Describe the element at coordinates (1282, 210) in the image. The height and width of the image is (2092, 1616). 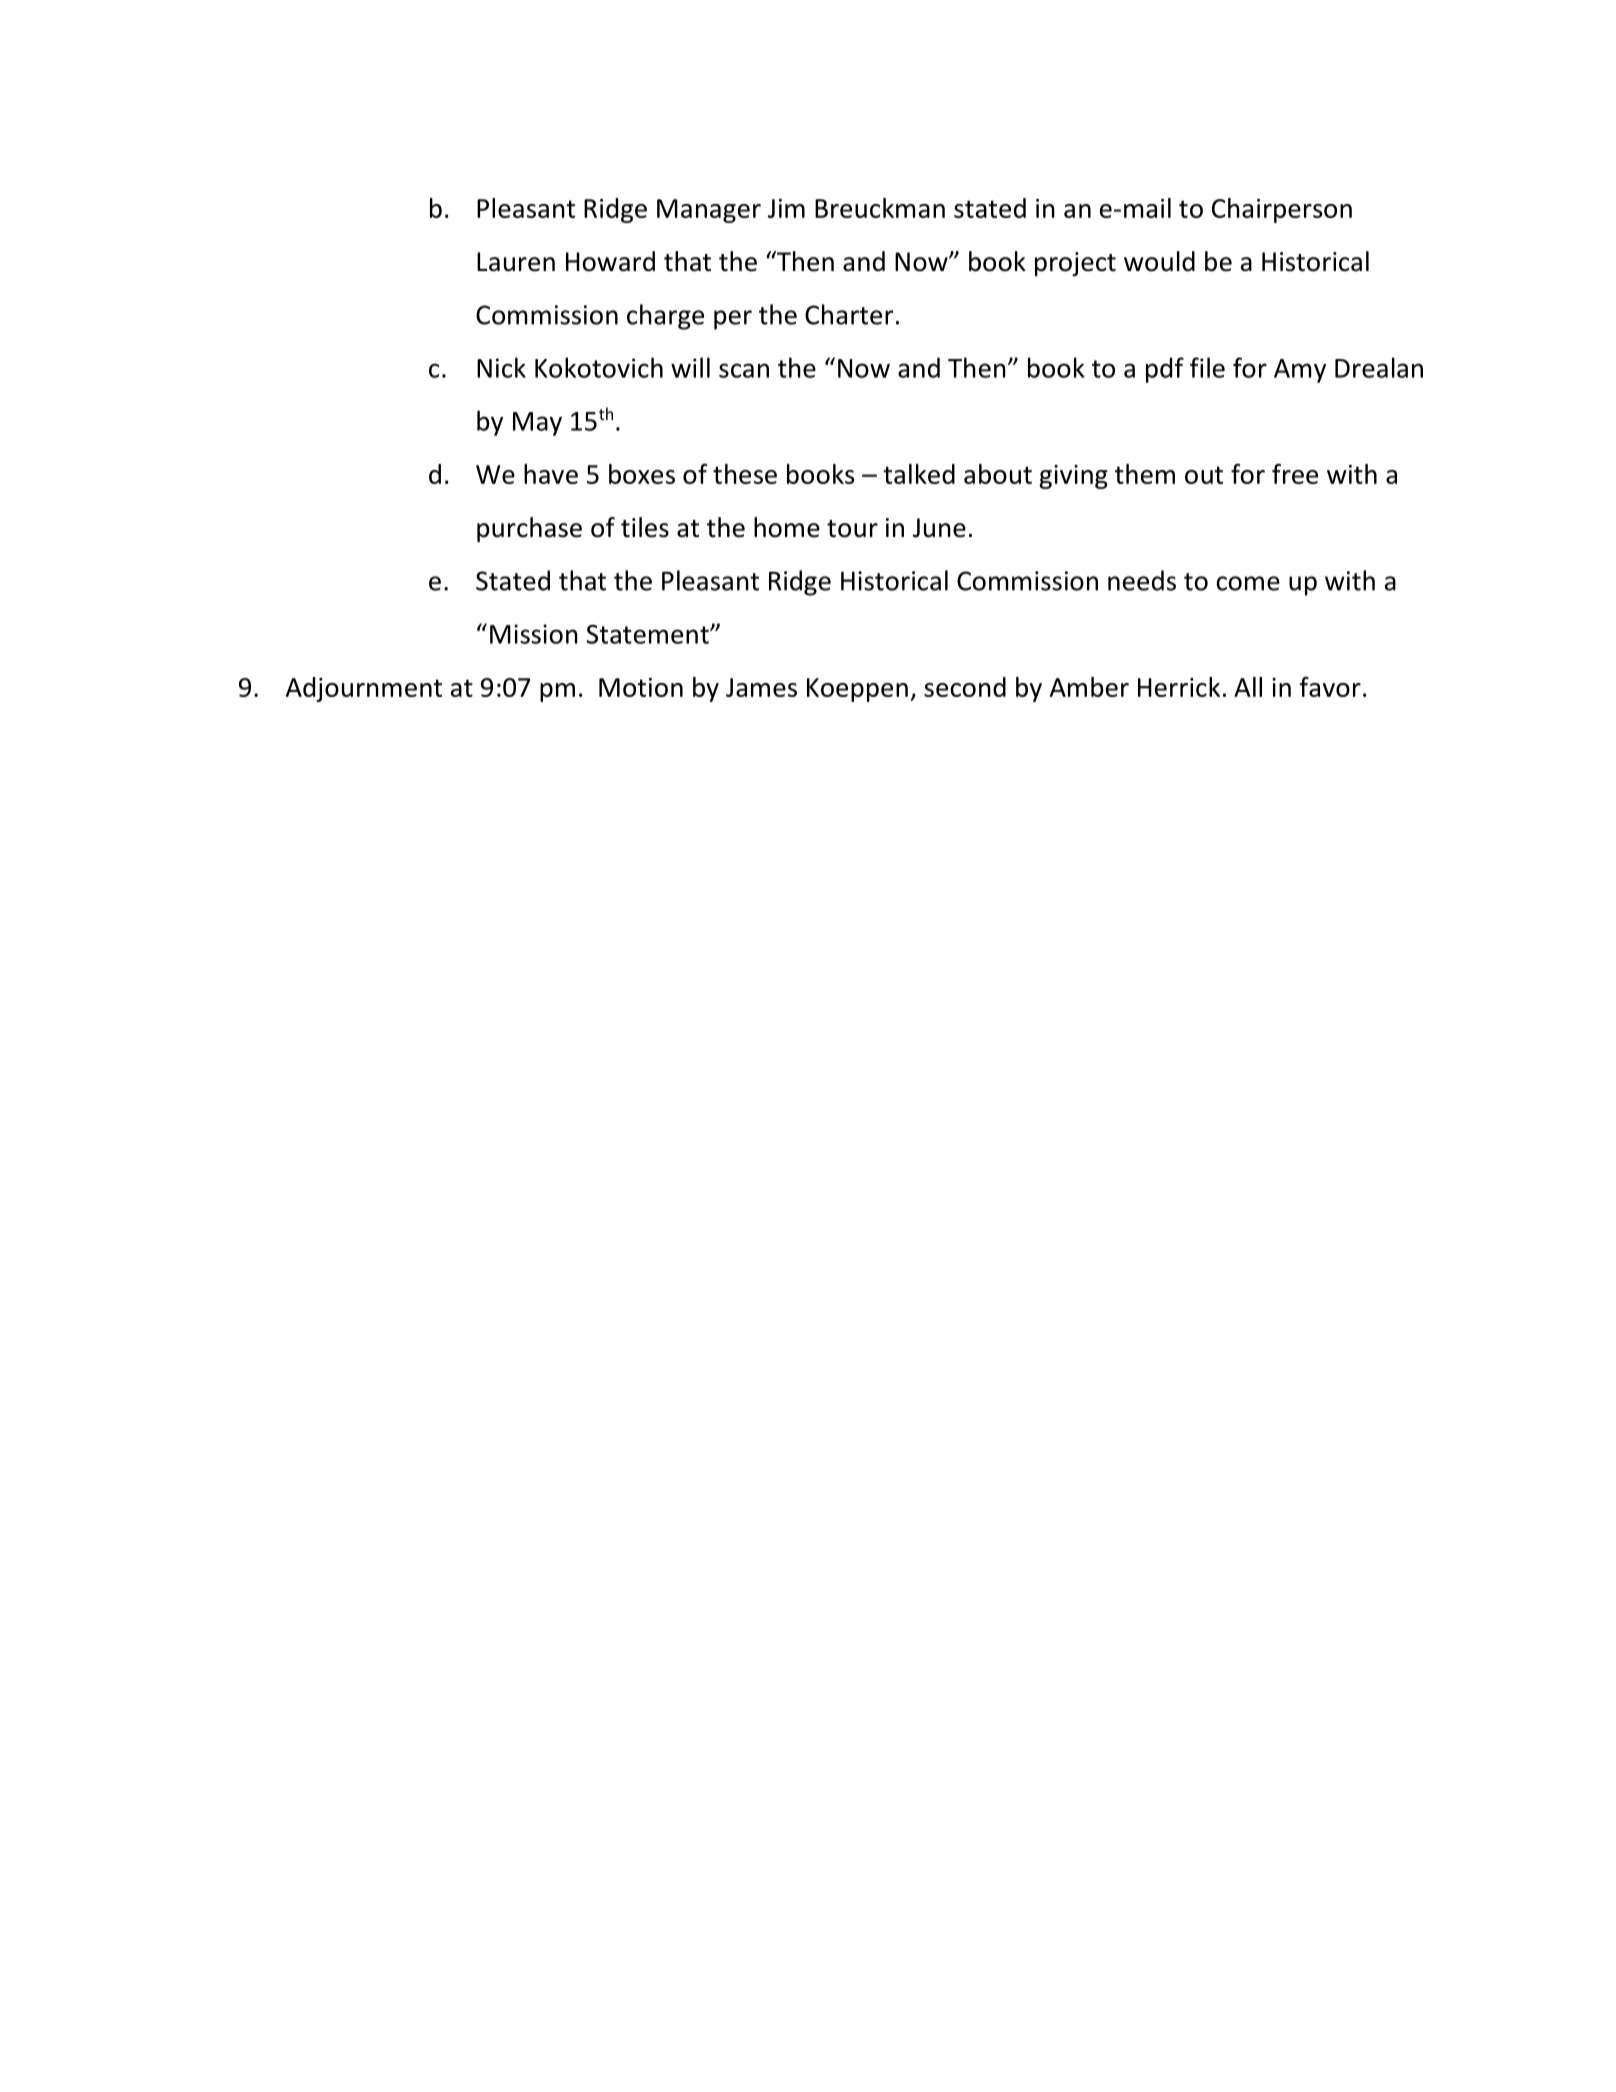
I see `Chairperson` at that location.
